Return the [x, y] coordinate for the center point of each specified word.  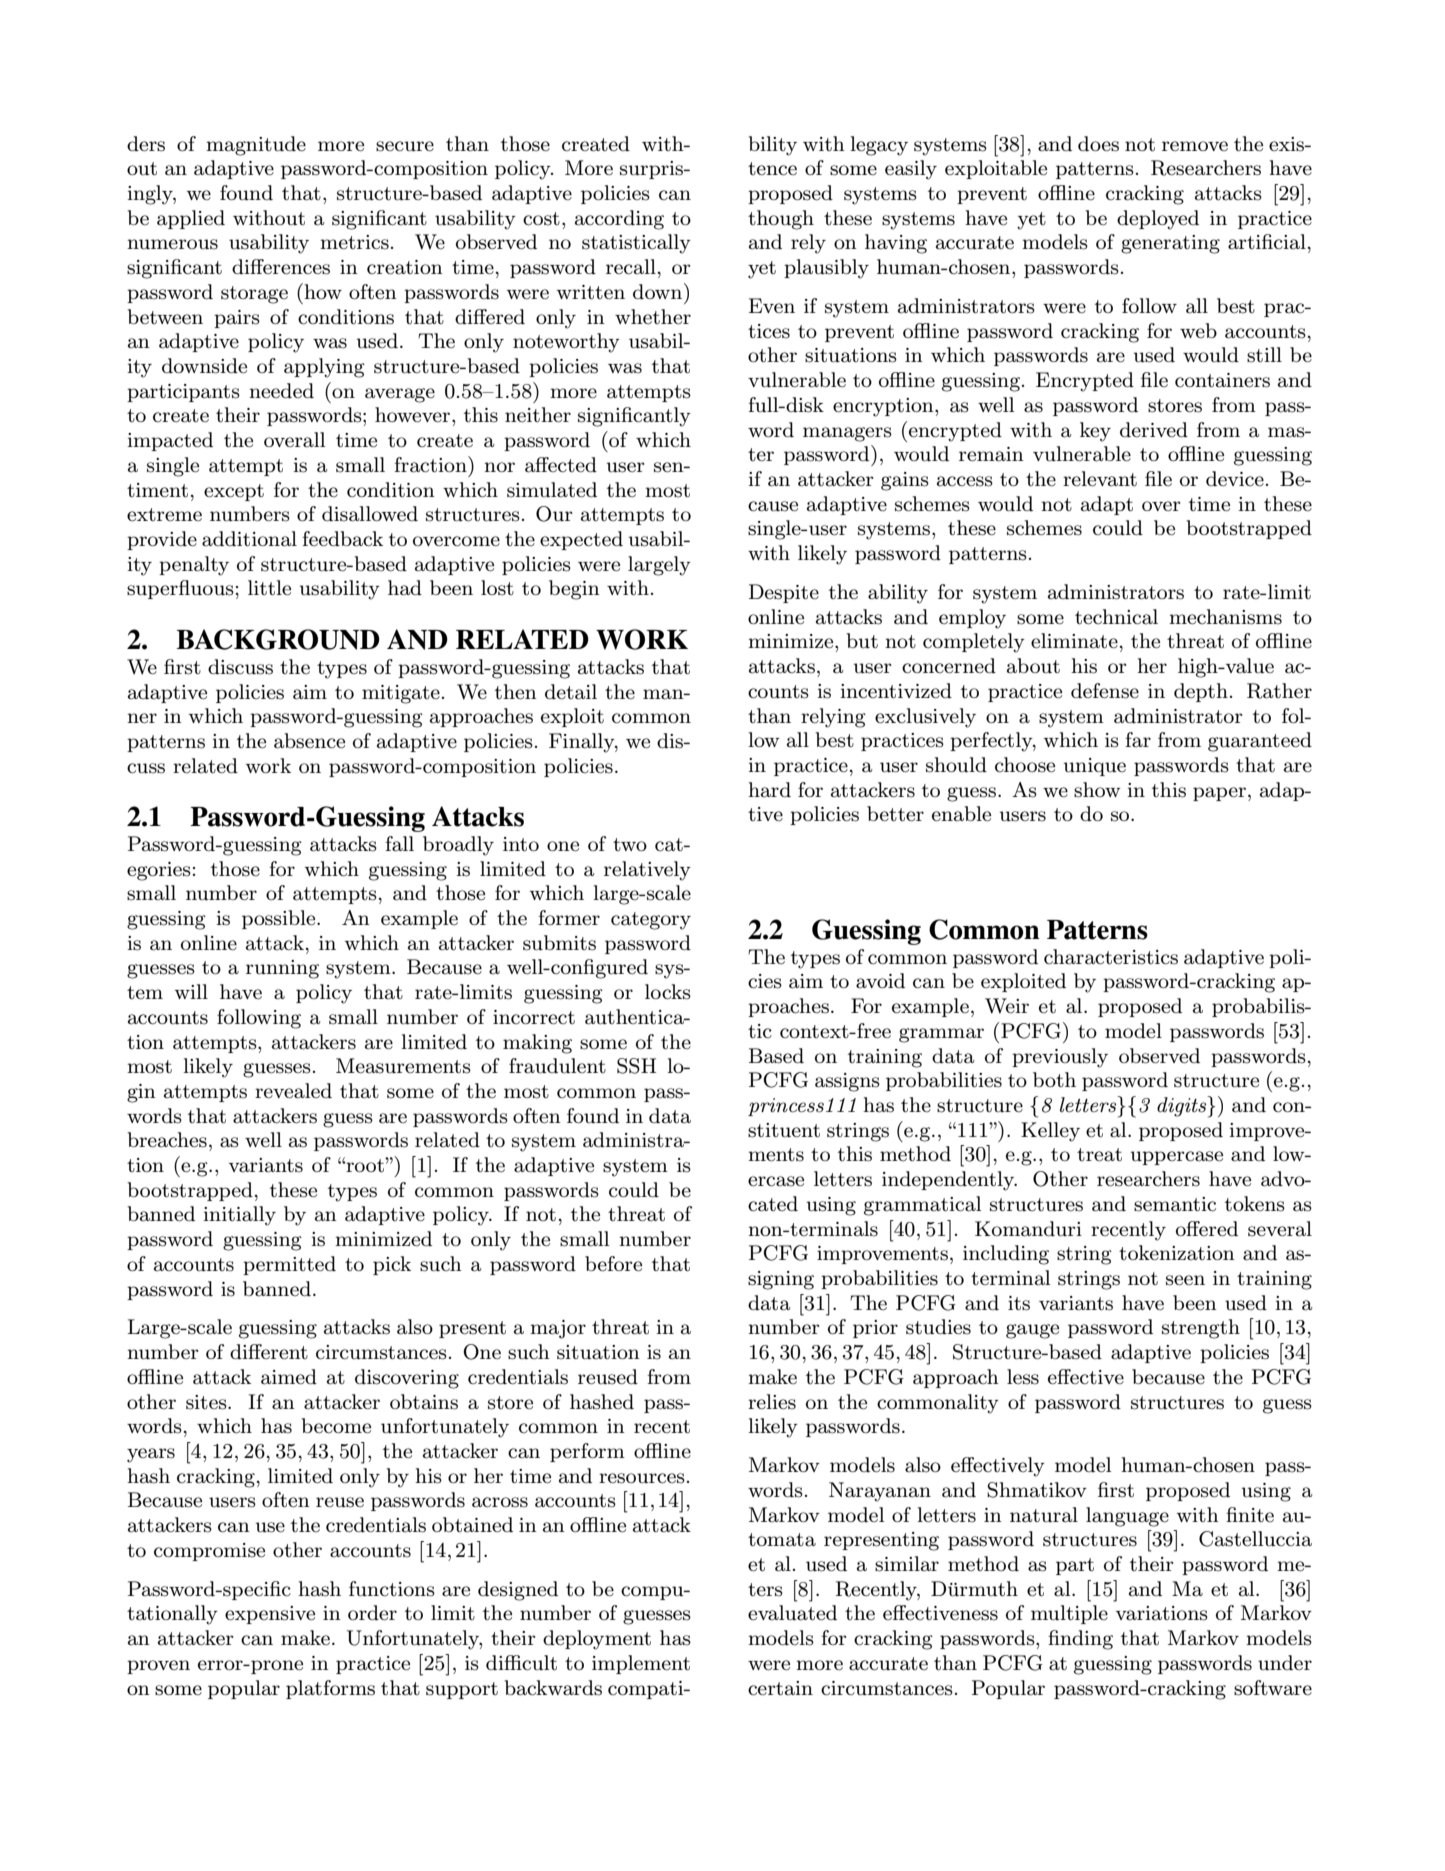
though [781, 220]
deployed [1158, 220]
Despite [784, 593]
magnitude [256, 146]
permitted [289, 1265]
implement [641, 1664]
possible [280, 919]
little [269, 588]
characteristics [1111, 957]
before [613, 1264]
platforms [330, 1689]
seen [1185, 1280]
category [651, 921]
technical [1116, 617]
